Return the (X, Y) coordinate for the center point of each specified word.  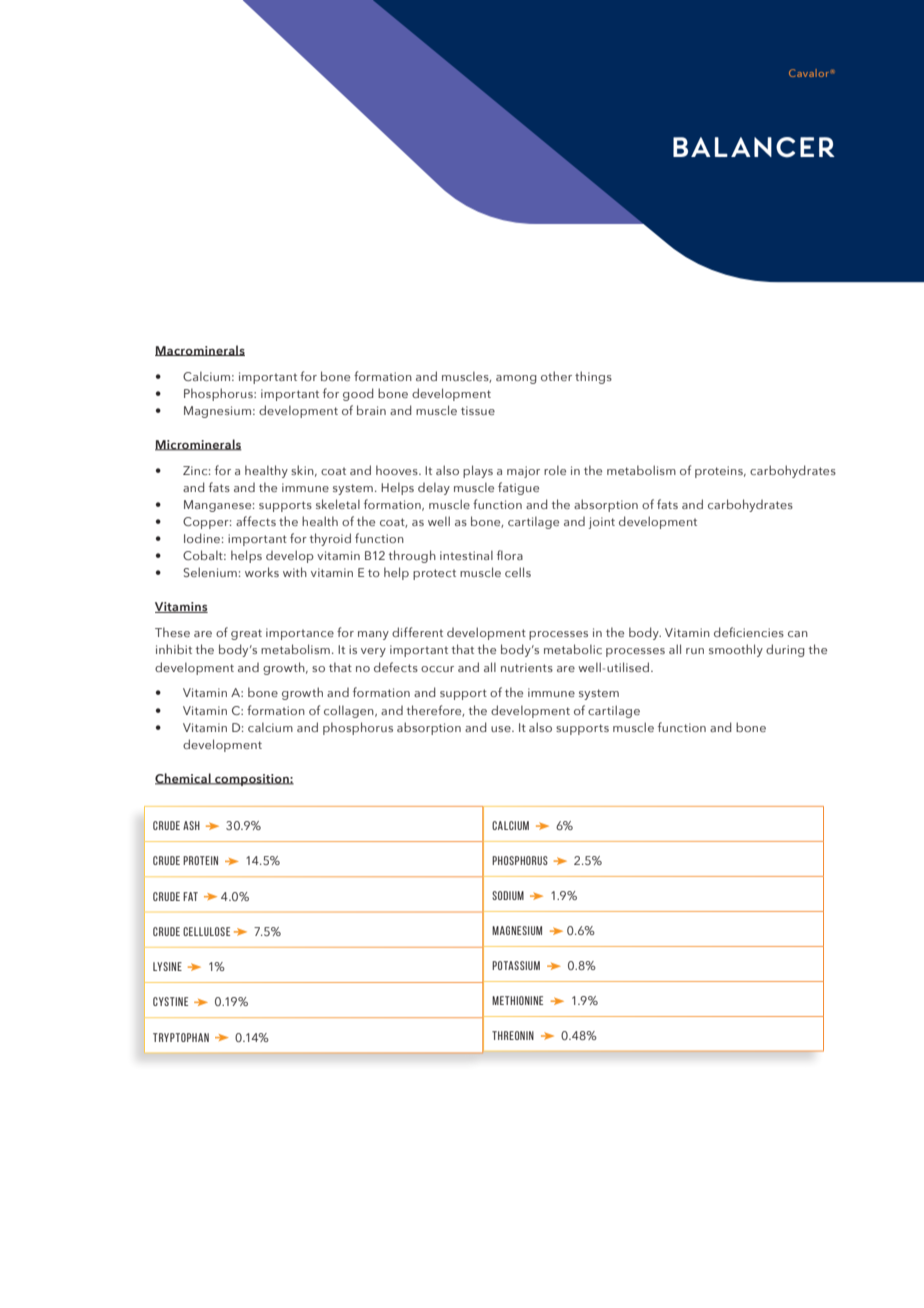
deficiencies (749, 632)
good (358, 394)
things (593, 377)
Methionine (517, 1000)
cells (518, 572)
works (262, 572)
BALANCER (754, 147)
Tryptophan (181, 1037)
